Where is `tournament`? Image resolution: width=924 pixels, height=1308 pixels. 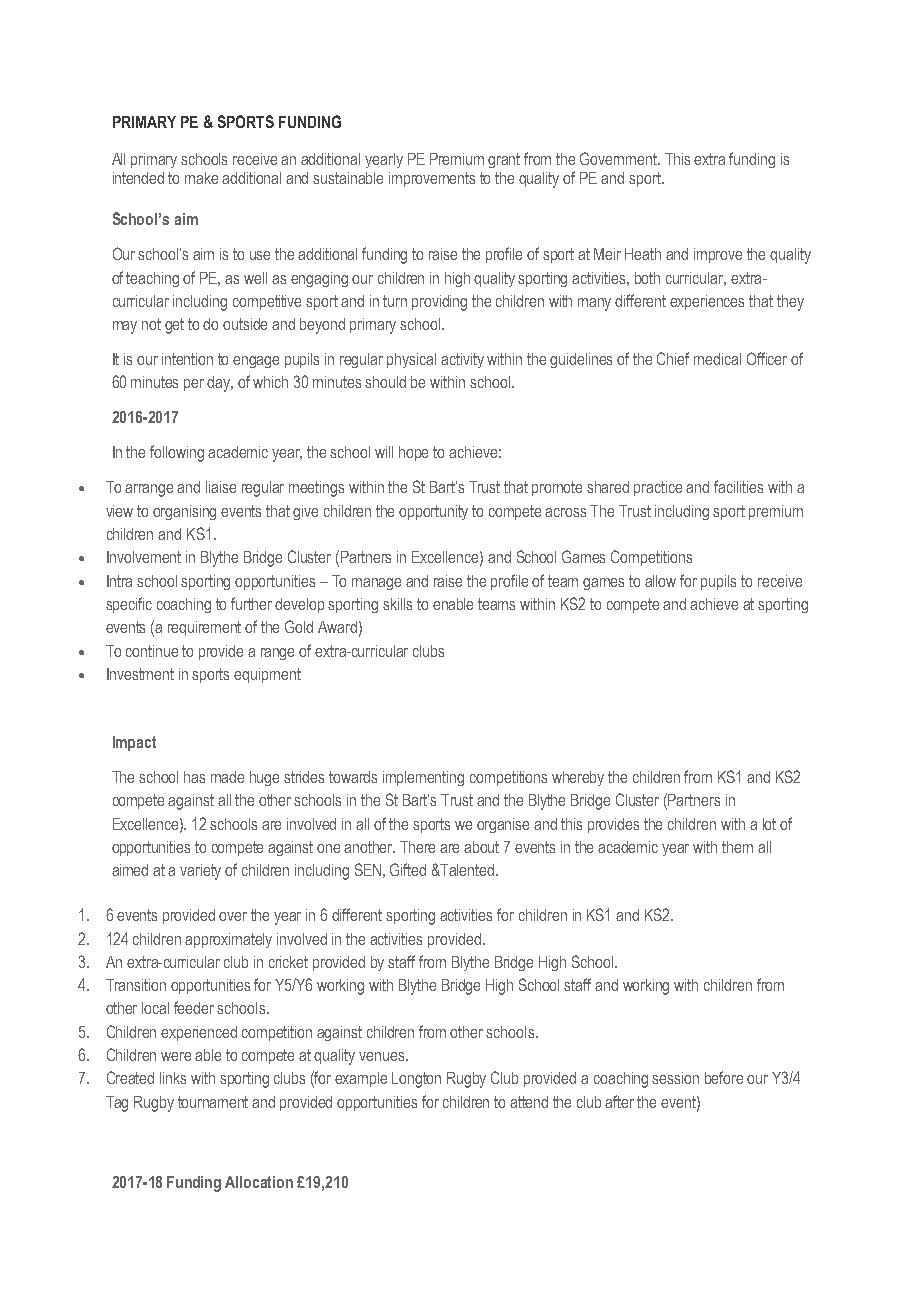 tournament is located at coordinates (213, 1102).
